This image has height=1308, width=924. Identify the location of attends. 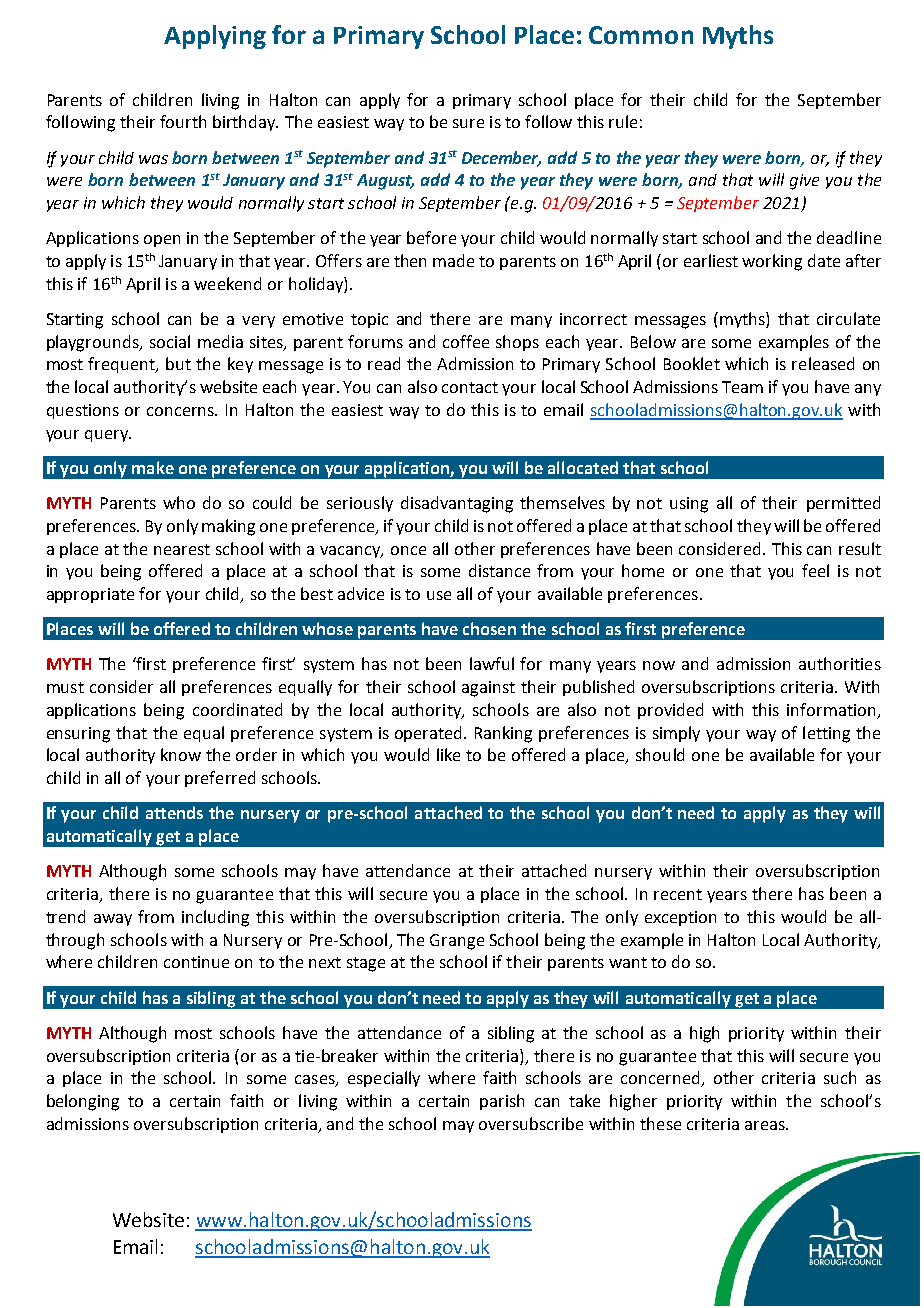
(174, 812).
